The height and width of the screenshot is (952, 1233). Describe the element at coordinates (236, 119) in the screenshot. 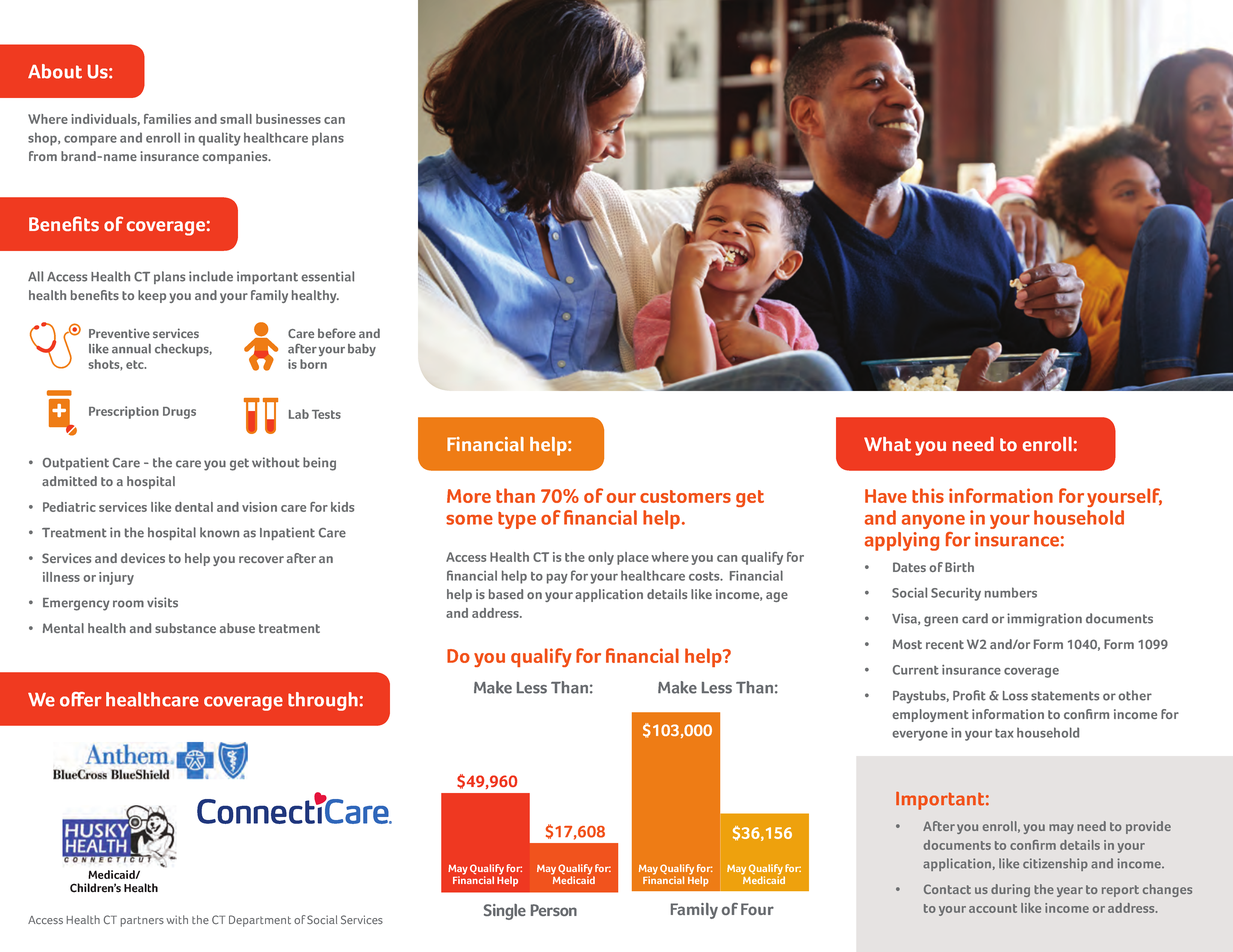

I see `small` at that location.
